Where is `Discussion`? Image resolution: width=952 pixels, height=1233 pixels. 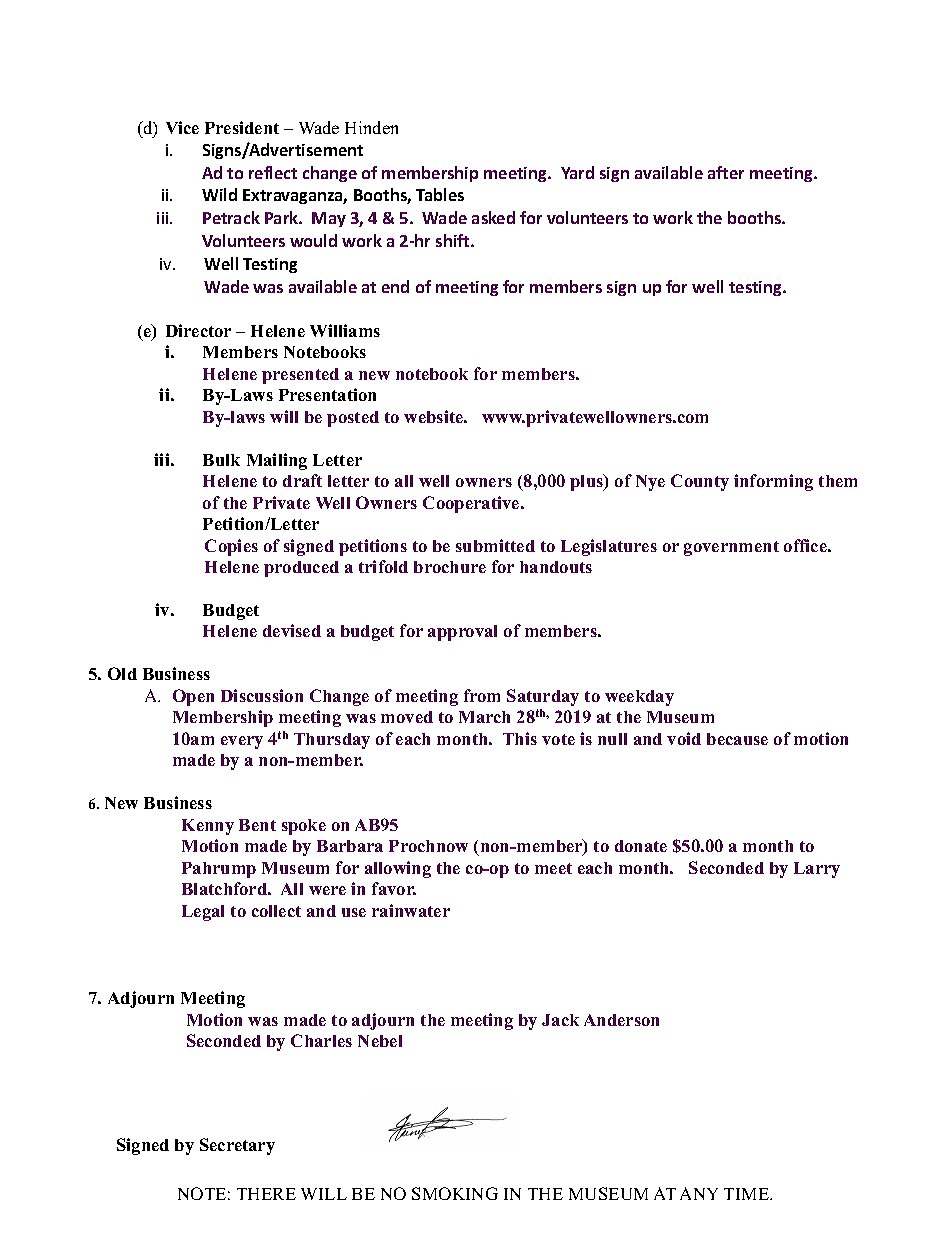
Discussion is located at coordinates (262, 695).
